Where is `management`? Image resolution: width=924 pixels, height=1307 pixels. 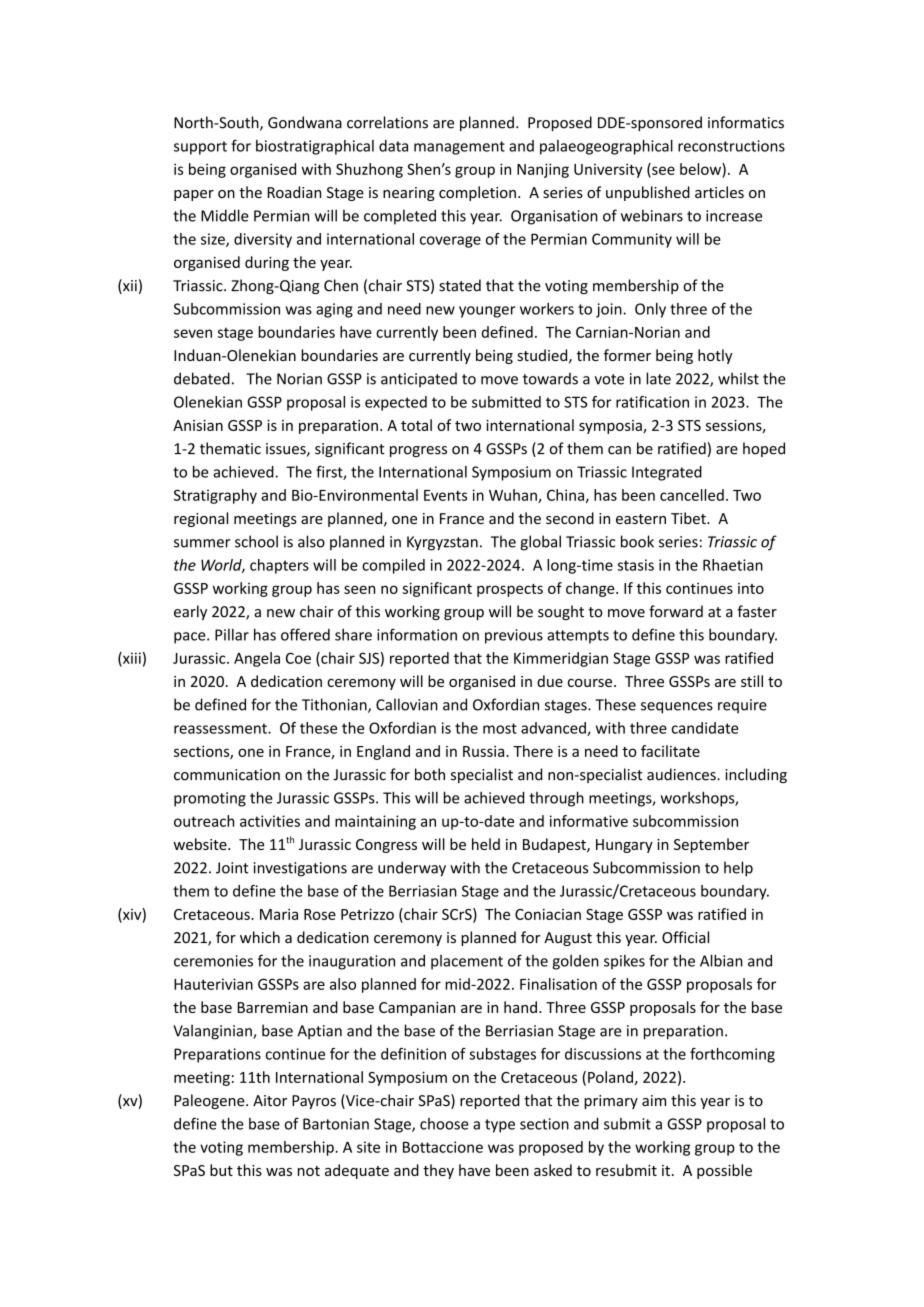
management is located at coordinates (459, 148).
